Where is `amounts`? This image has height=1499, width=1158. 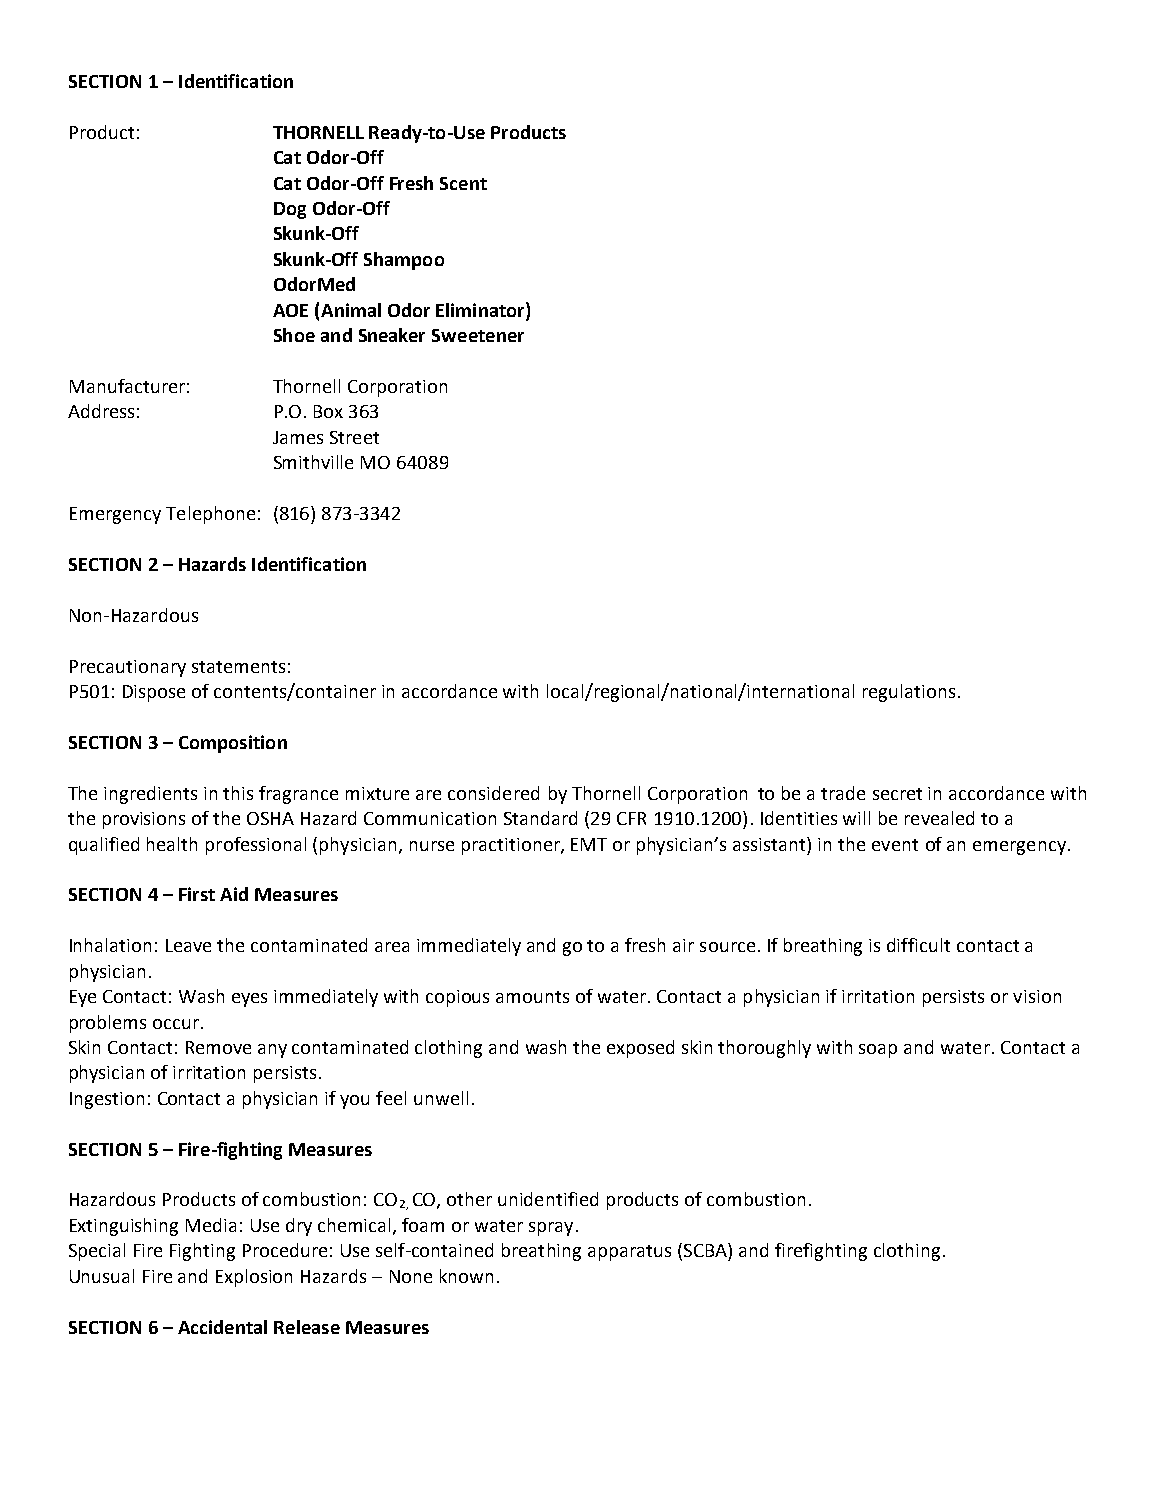
amounts is located at coordinates (532, 997).
